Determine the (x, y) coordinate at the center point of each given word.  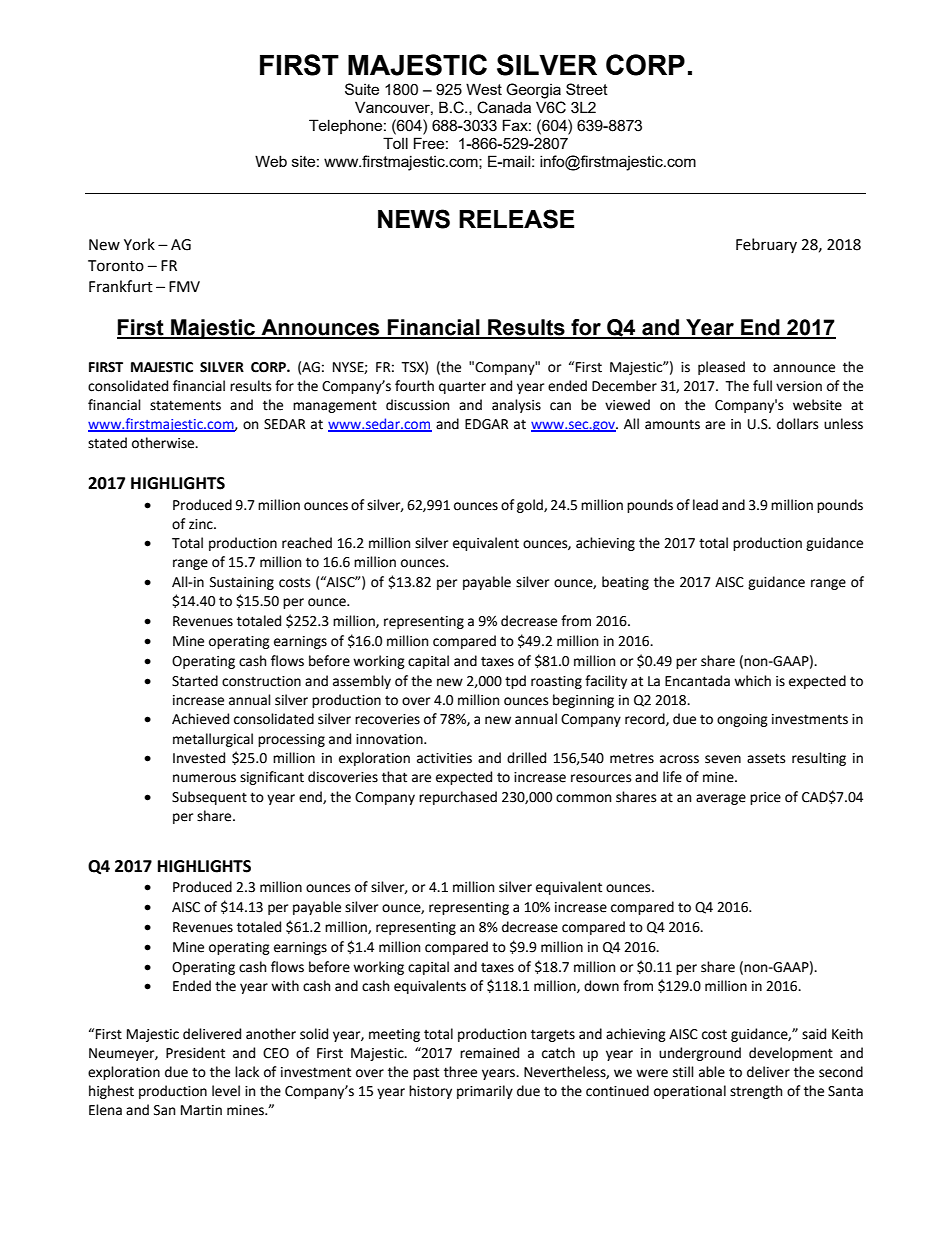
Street (587, 89)
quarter (462, 387)
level (226, 1091)
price (765, 798)
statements (185, 405)
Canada (504, 107)
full (762, 386)
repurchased (458, 798)
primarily (485, 1092)
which (752, 681)
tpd (515, 682)
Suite (362, 89)
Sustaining (242, 583)
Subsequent (209, 798)
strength (756, 1092)
